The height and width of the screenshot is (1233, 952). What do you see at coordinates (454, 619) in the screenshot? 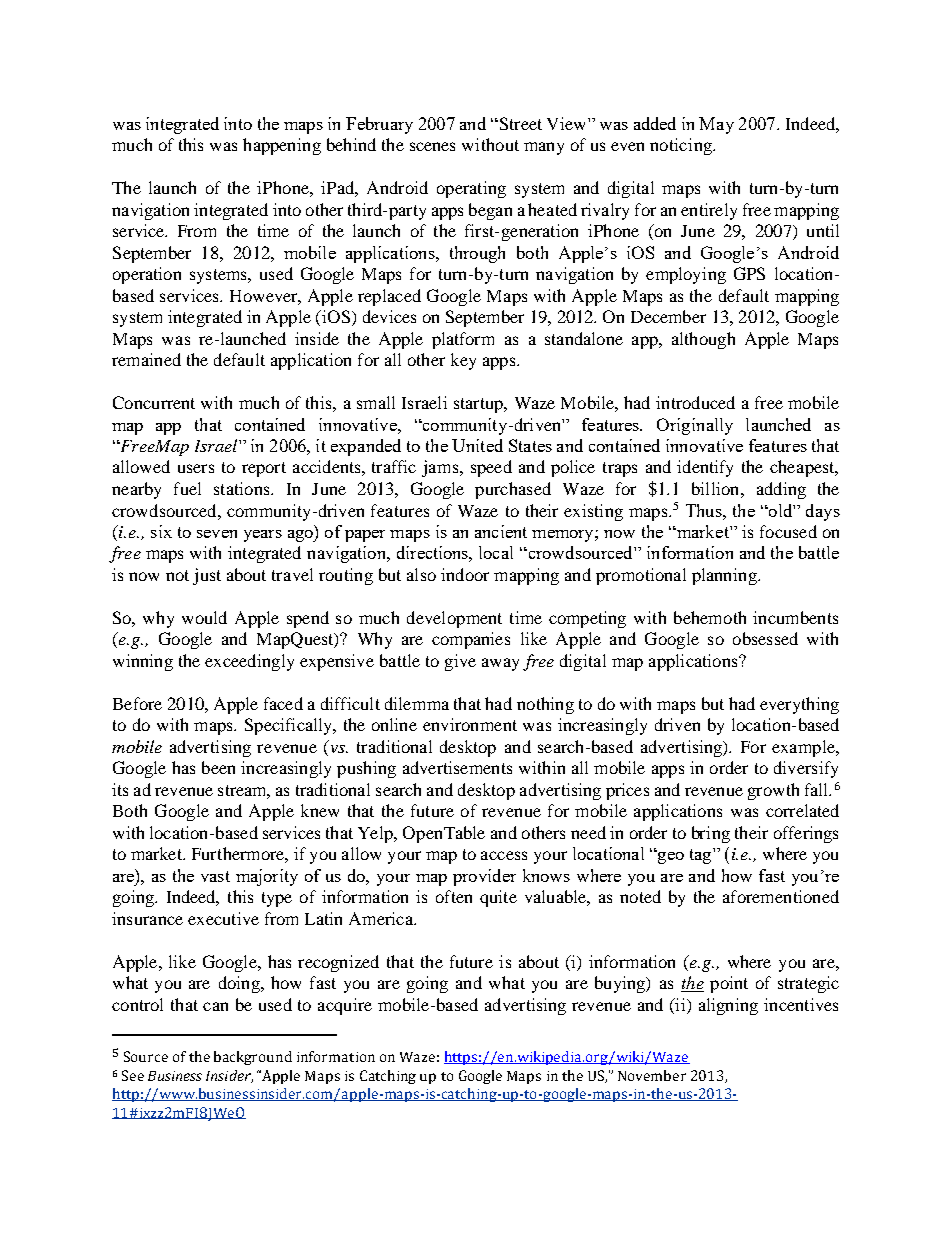
I see `development` at bounding box center [454, 619].
